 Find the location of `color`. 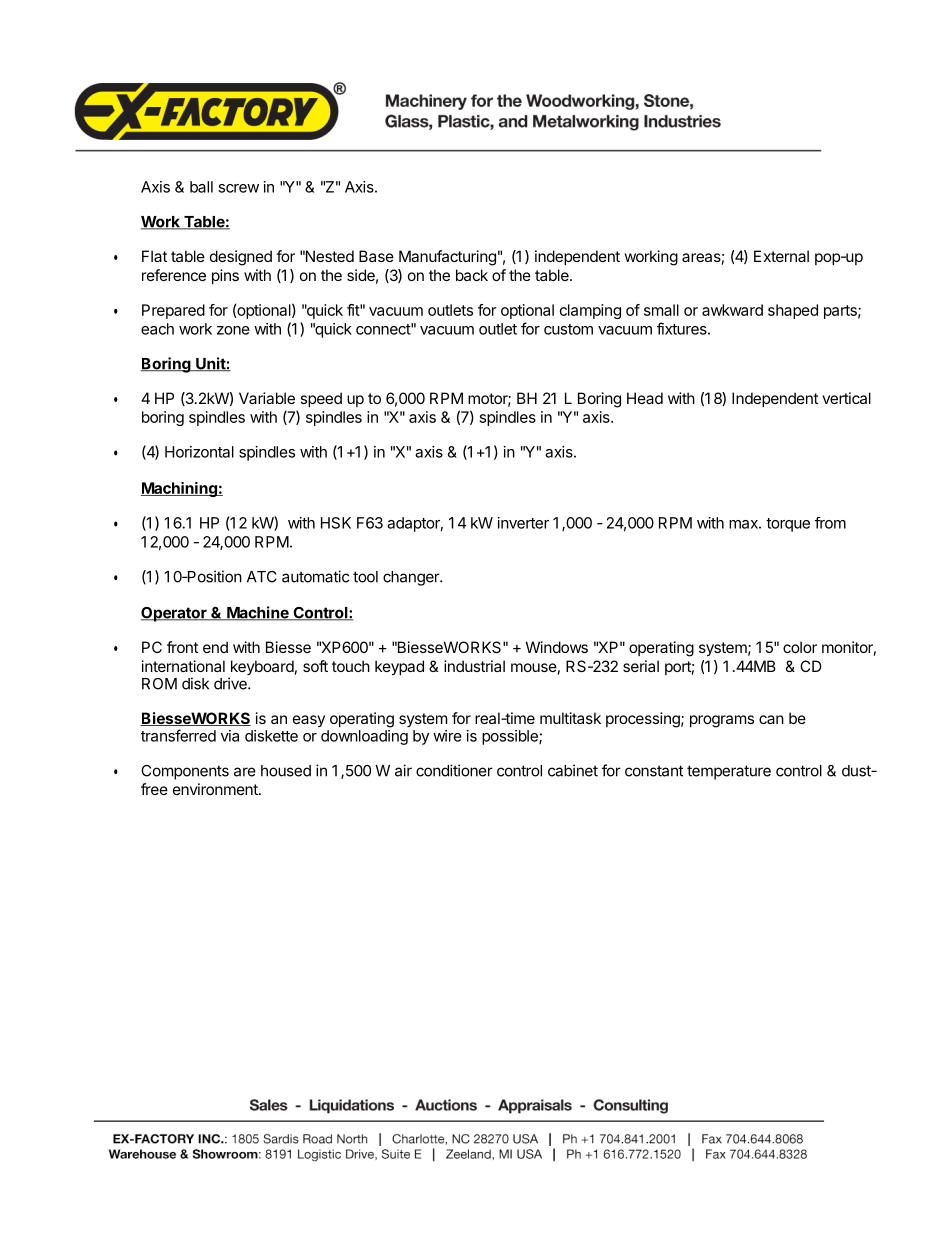

color is located at coordinates (800, 647).
